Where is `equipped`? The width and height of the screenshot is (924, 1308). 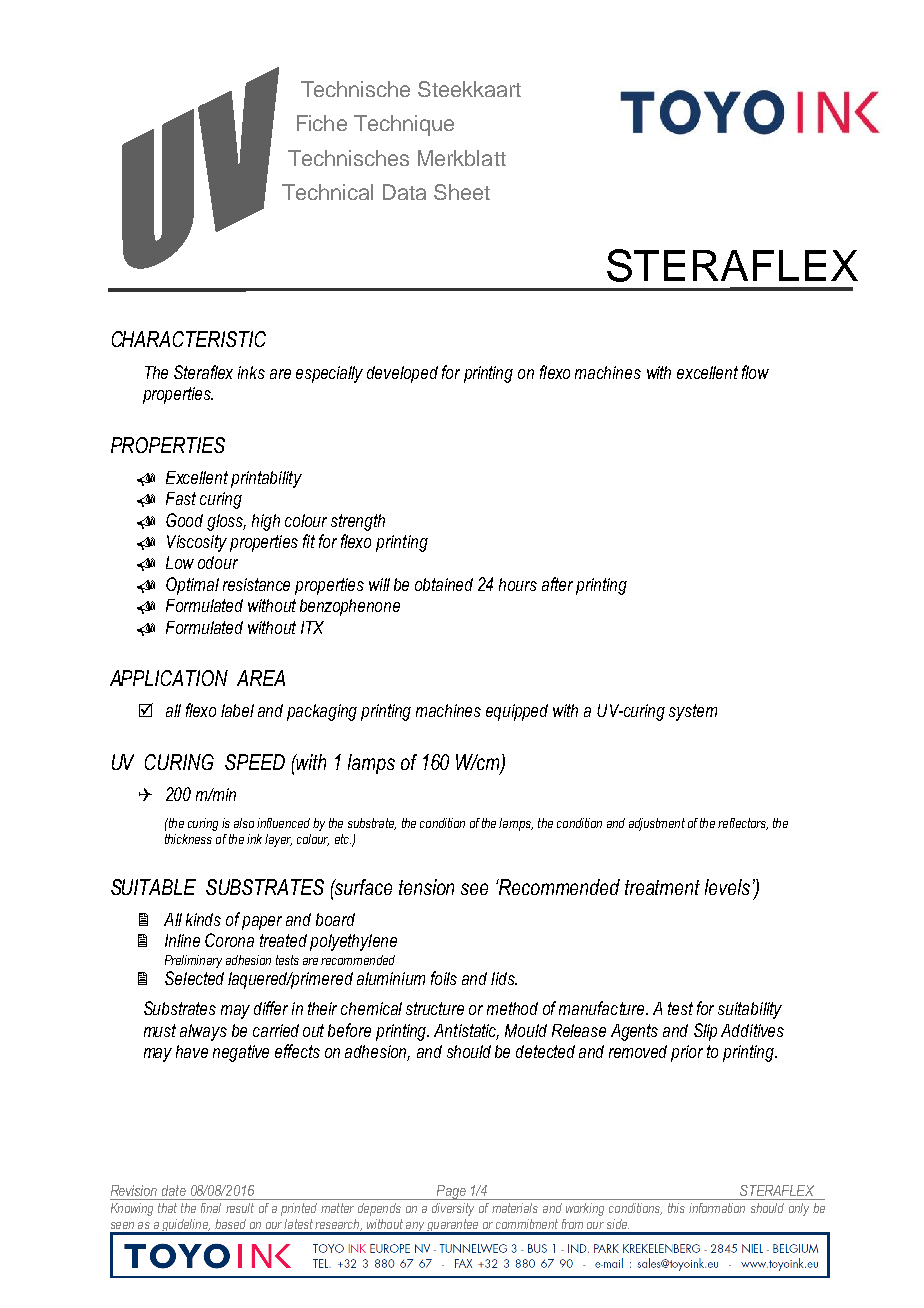 equipped is located at coordinates (517, 712).
